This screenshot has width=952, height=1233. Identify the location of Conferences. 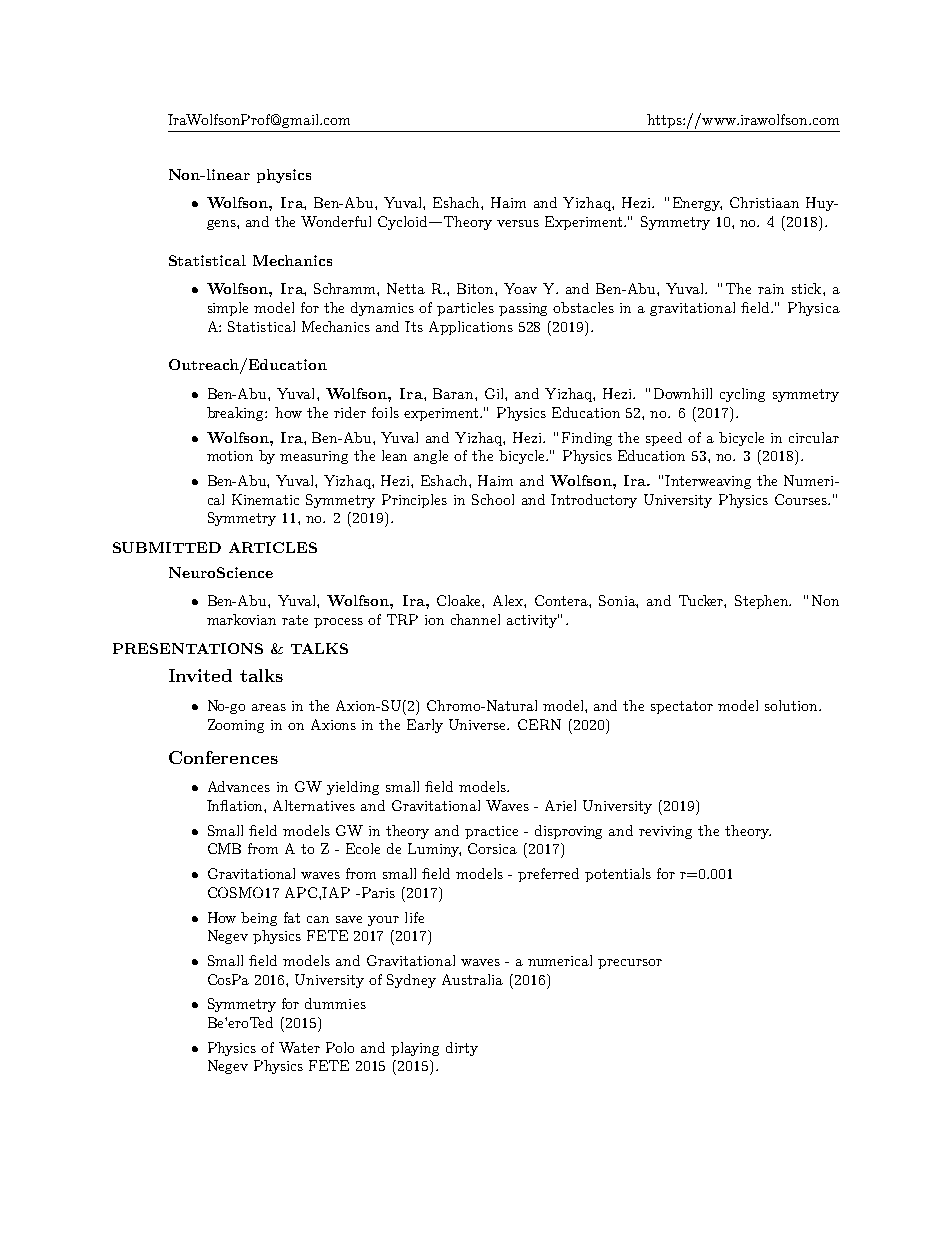
(223, 757).
